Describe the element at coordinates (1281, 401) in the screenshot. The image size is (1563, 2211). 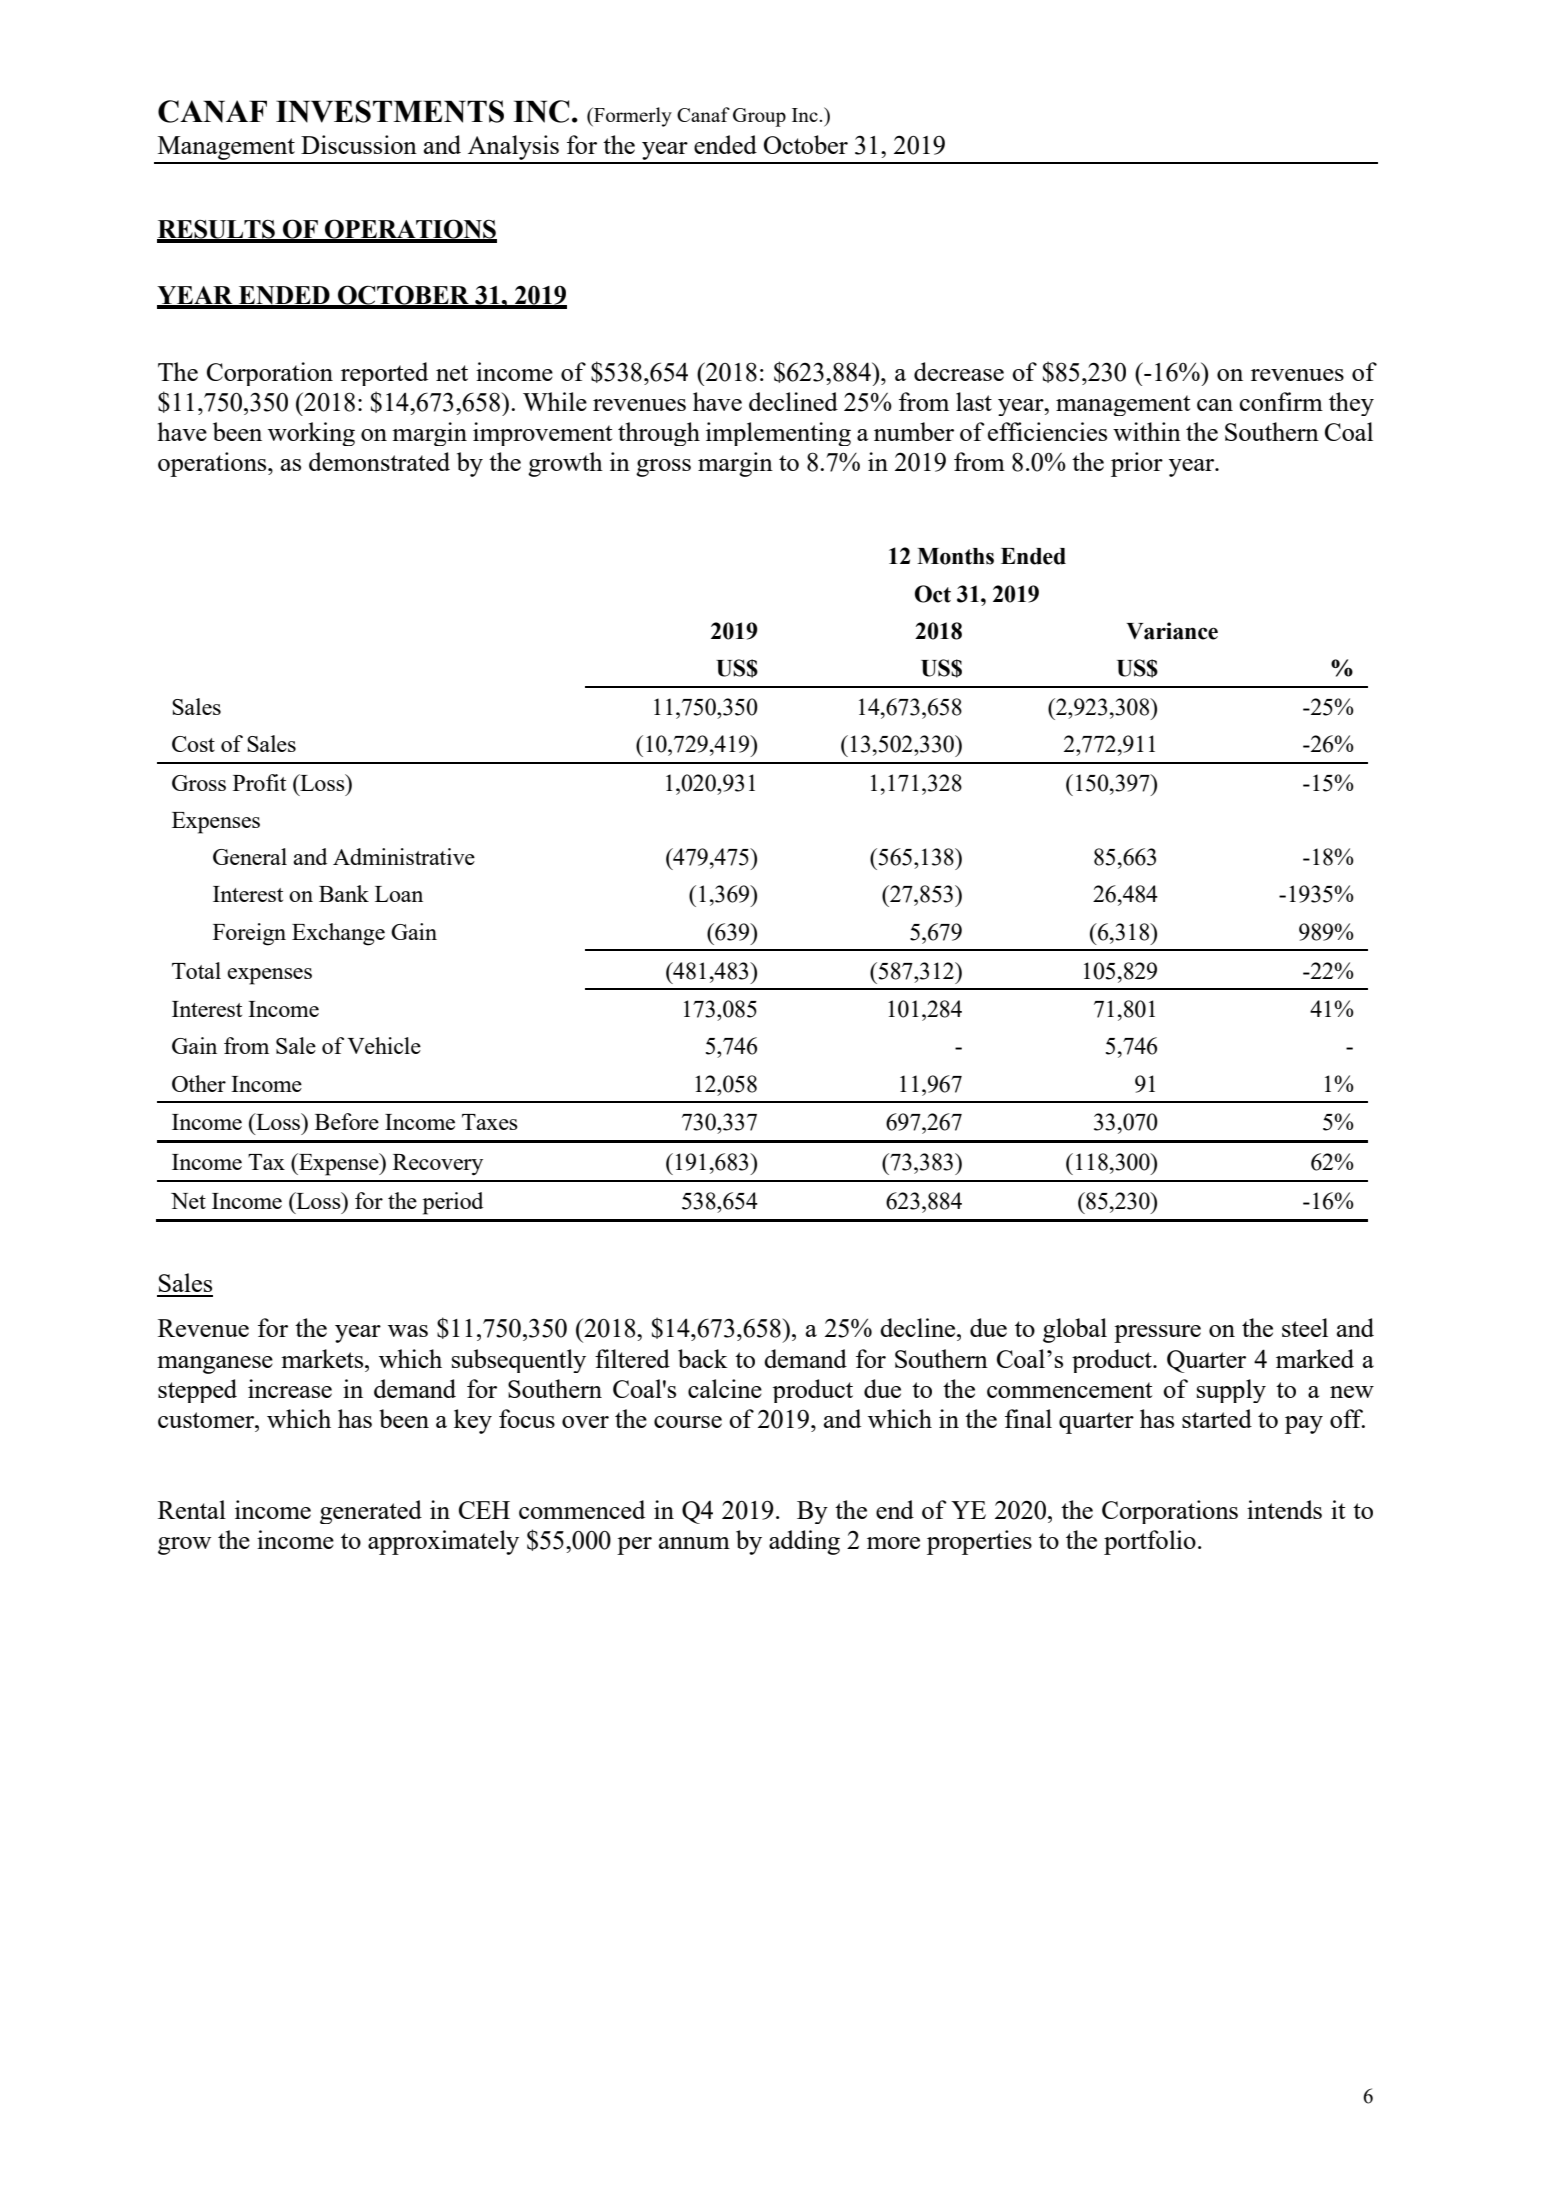
I see `confirm` at that location.
